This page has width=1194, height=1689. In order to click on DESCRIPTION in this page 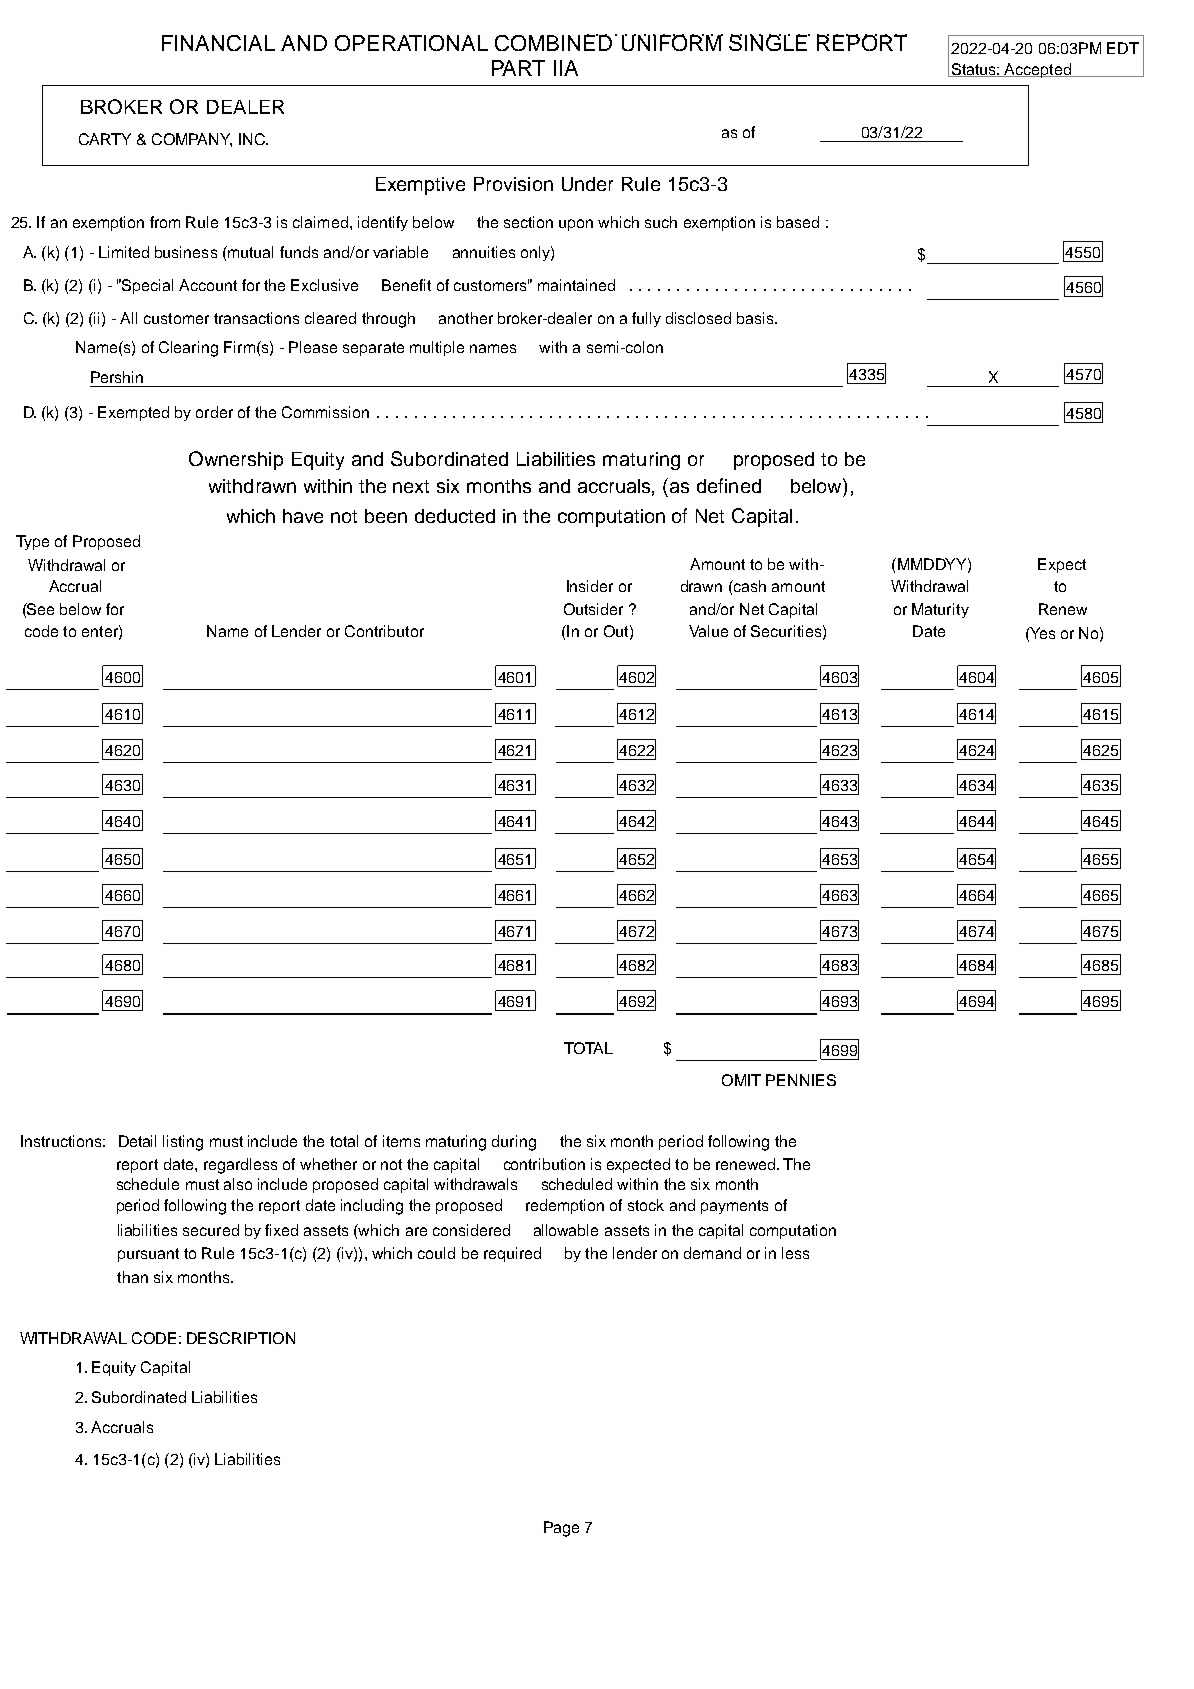, I will do `click(241, 1338)`.
